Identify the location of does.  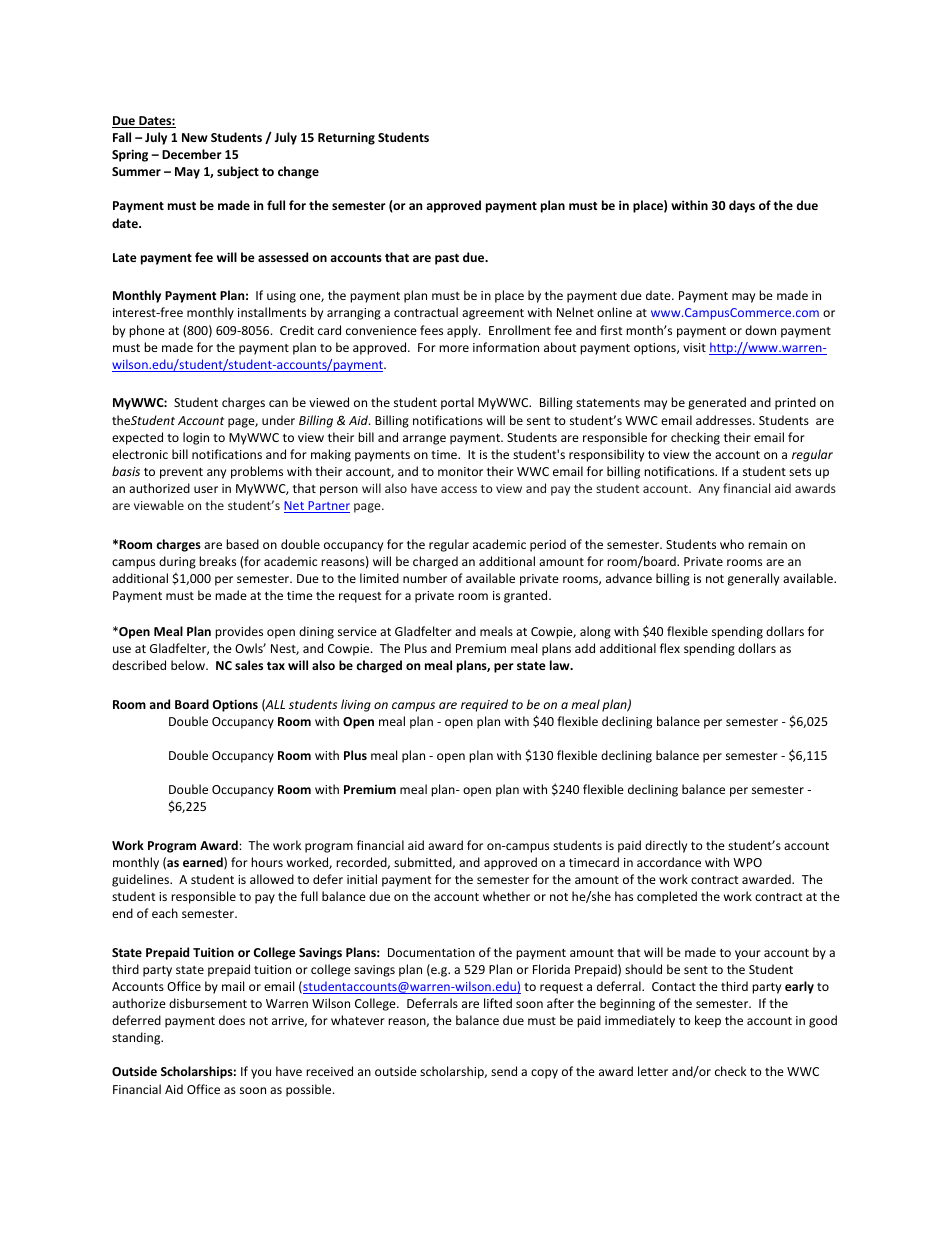
(232, 1020).
